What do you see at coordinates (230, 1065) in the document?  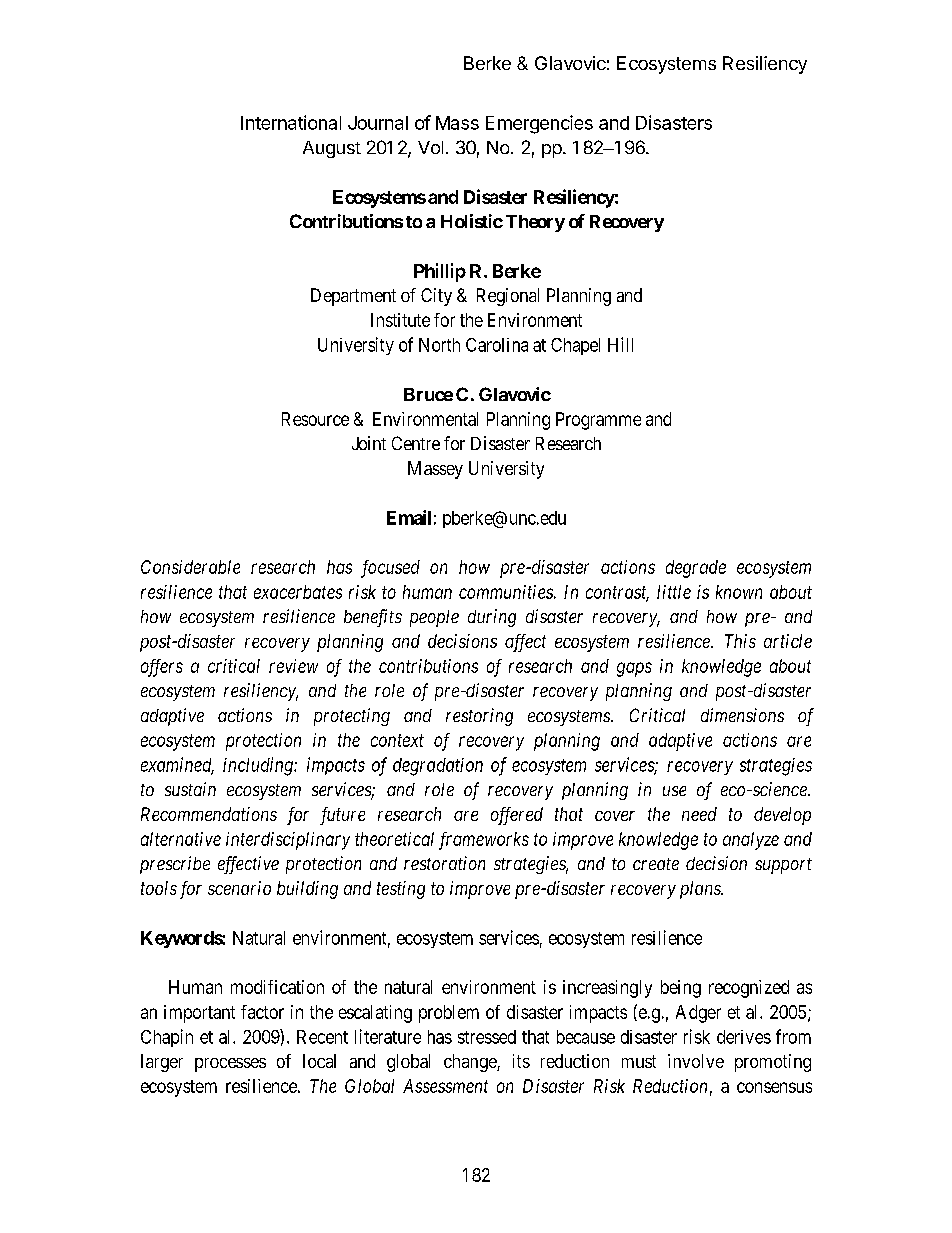 I see `processes` at bounding box center [230, 1065].
